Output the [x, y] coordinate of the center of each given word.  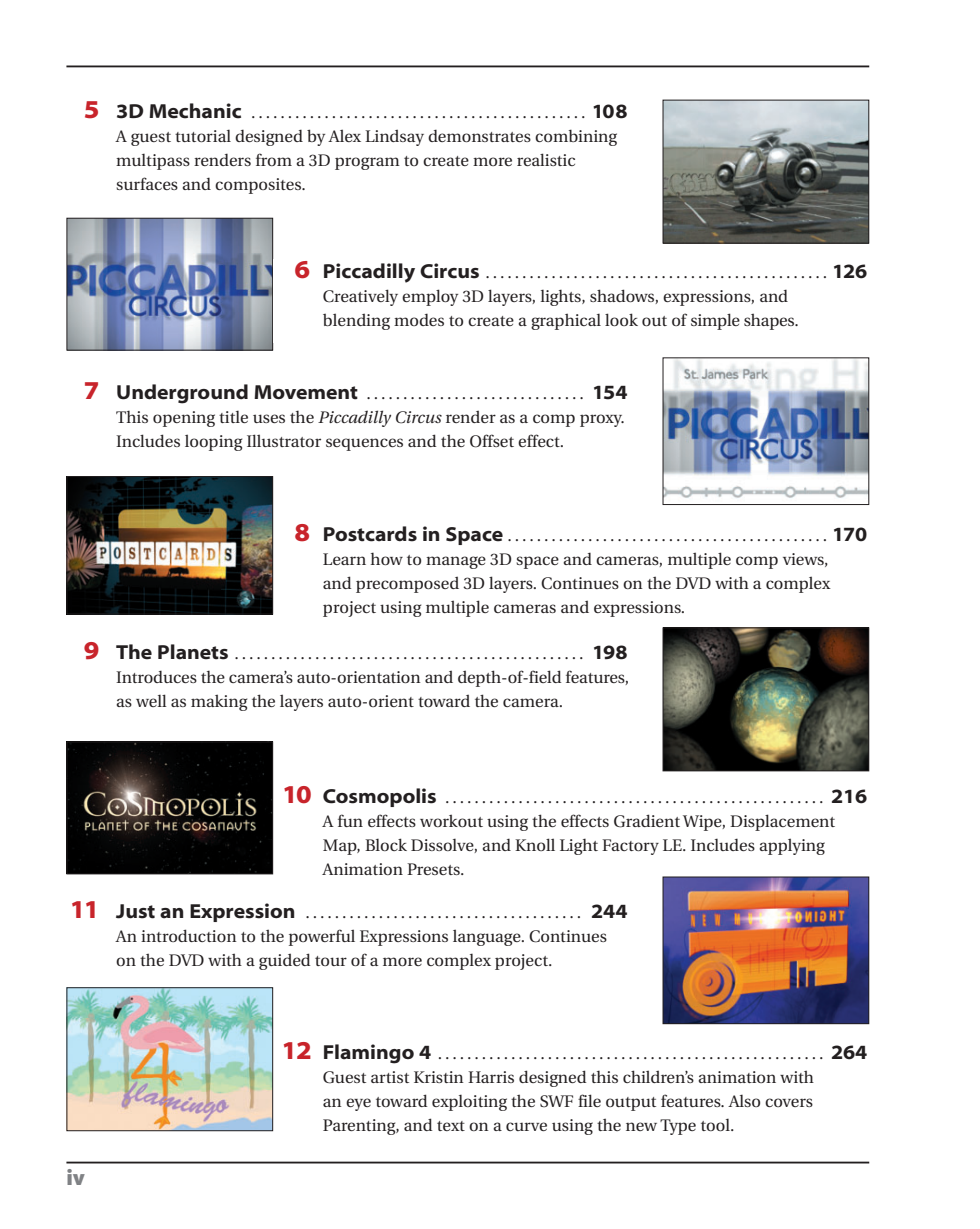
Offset [492, 441]
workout [451, 820]
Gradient [647, 821]
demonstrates [479, 135]
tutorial [203, 136]
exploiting [469, 1103]
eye [358, 1104]
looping [213, 442]
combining [576, 137]
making [219, 702]
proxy [602, 420]
